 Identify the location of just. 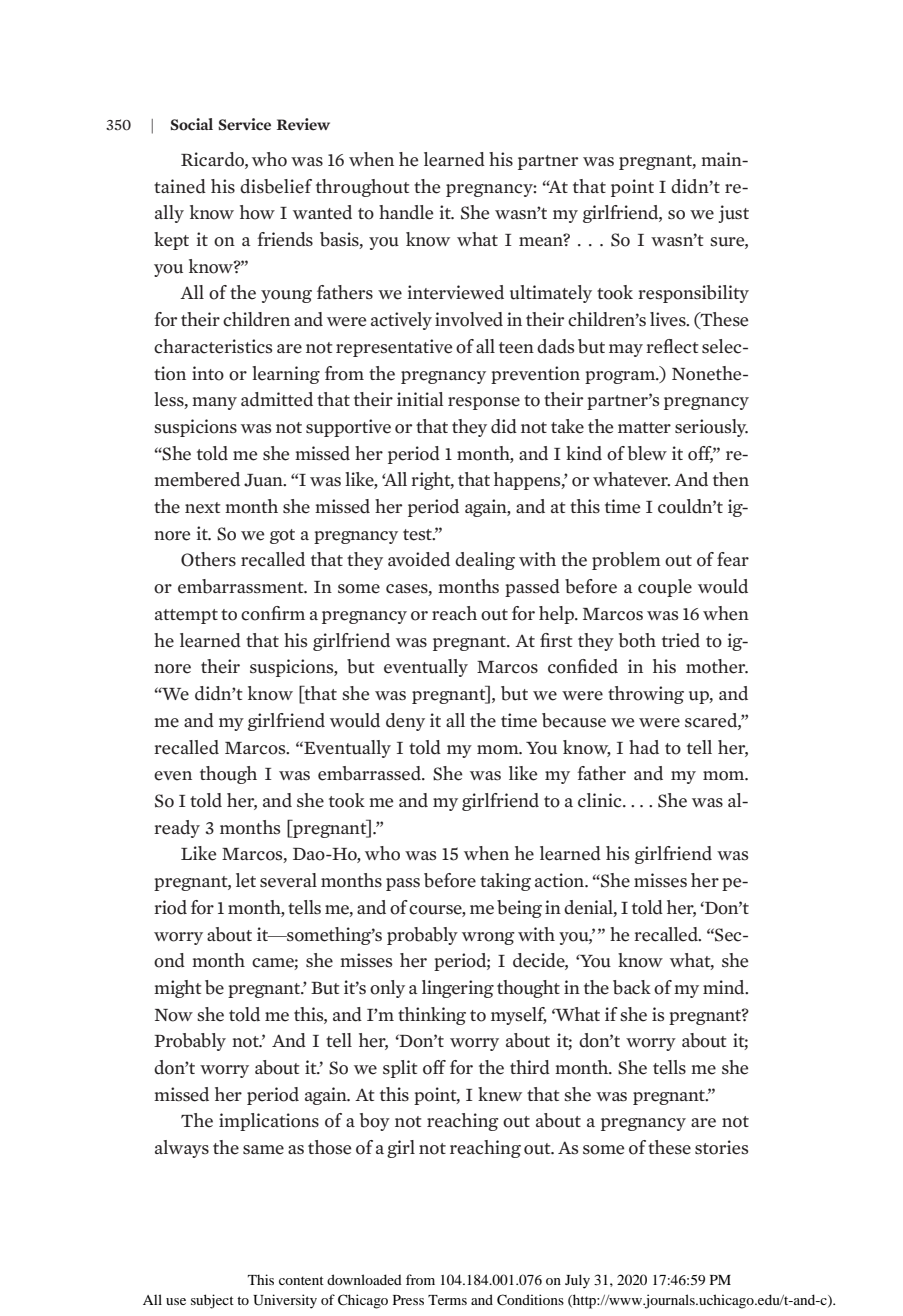
(733, 214).
